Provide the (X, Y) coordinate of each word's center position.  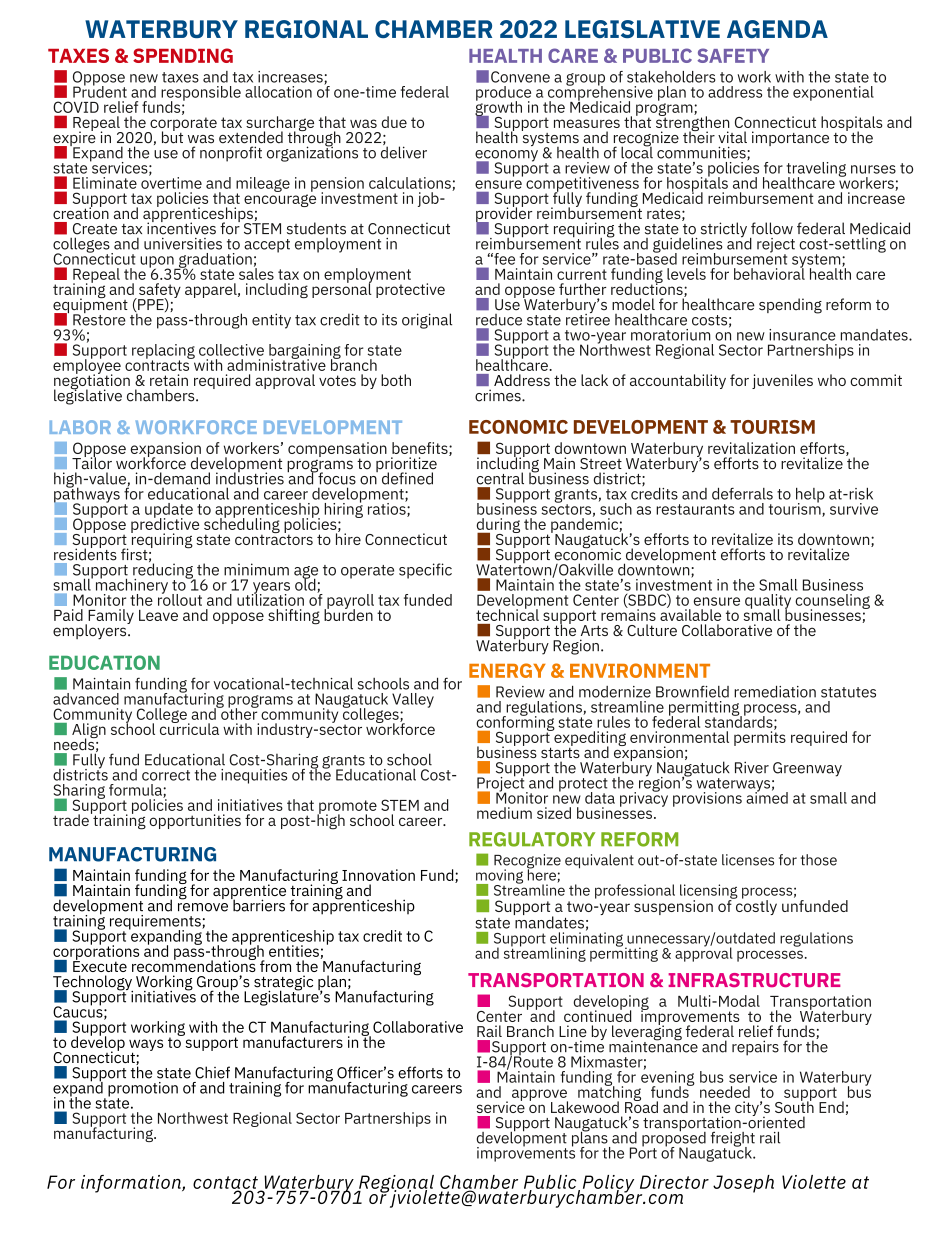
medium (504, 813)
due (394, 122)
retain (169, 380)
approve (540, 1096)
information (132, 1184)
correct (166, 775)
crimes (499, 395)
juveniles (782, 381)
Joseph (743, 1184)
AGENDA (777, 29)
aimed (767, 796)
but (172, 136)
